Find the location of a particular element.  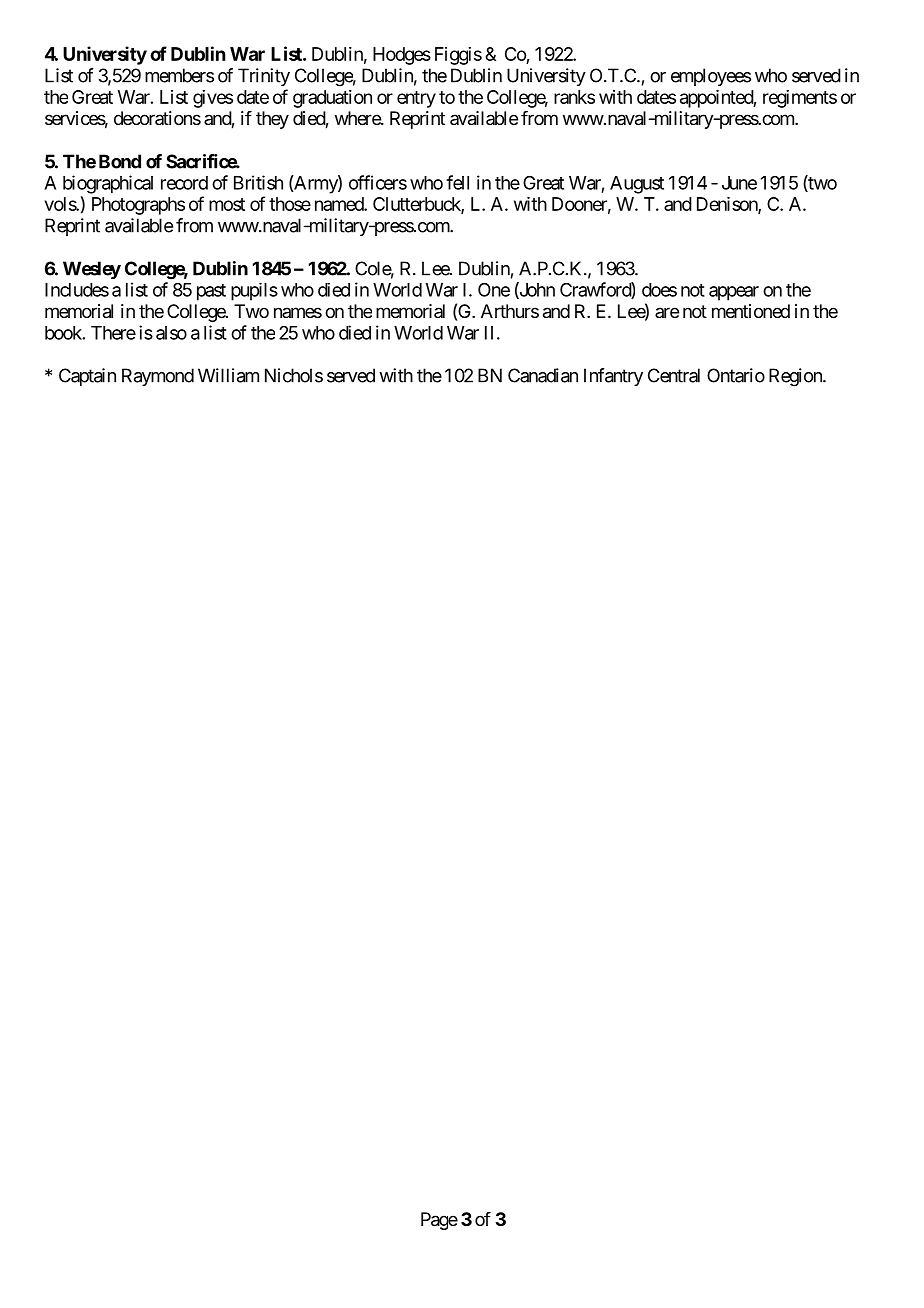

William is located at coordinates (228, 375).
